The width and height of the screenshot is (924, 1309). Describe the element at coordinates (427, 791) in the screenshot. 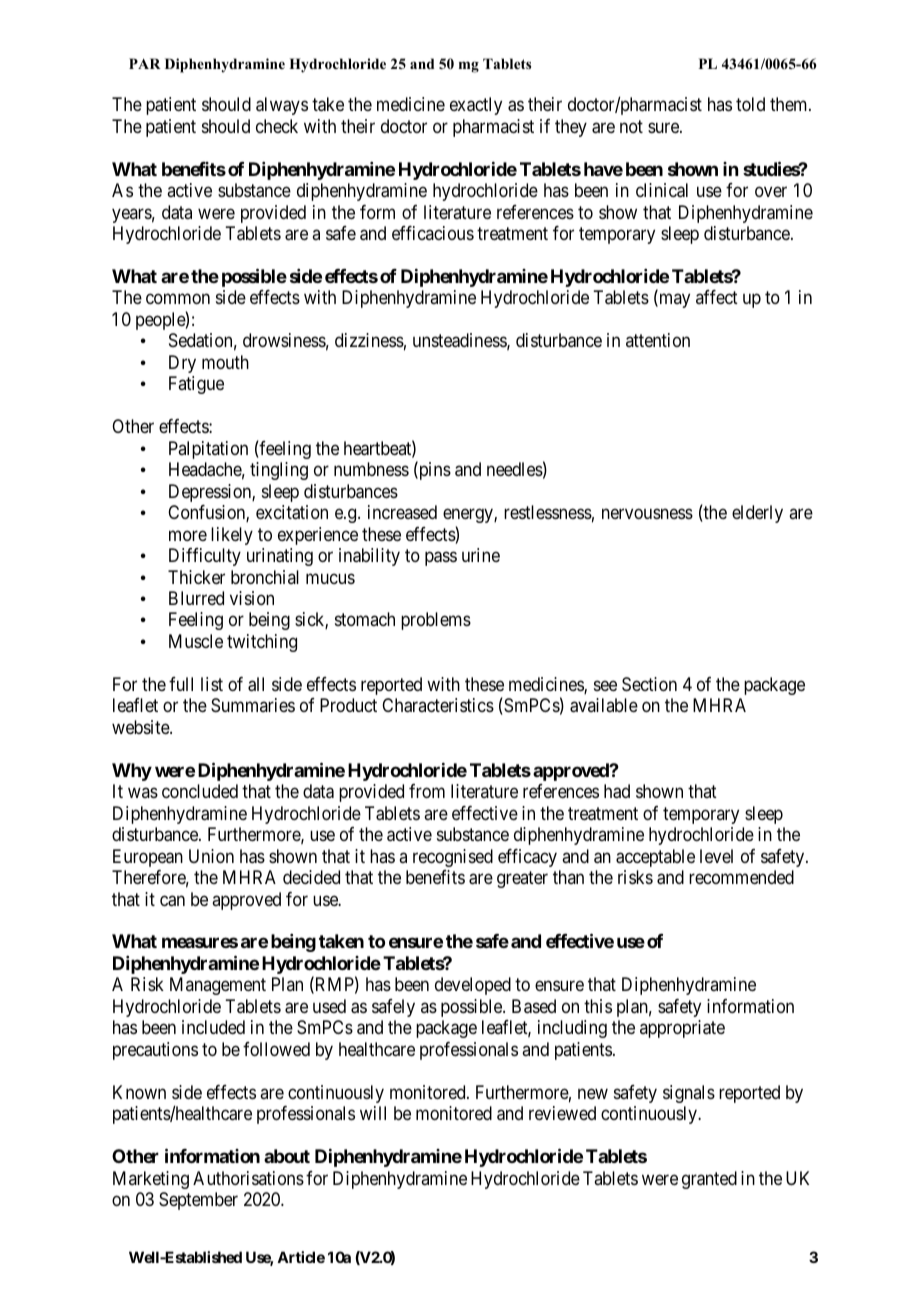

I see `from` at that location.
